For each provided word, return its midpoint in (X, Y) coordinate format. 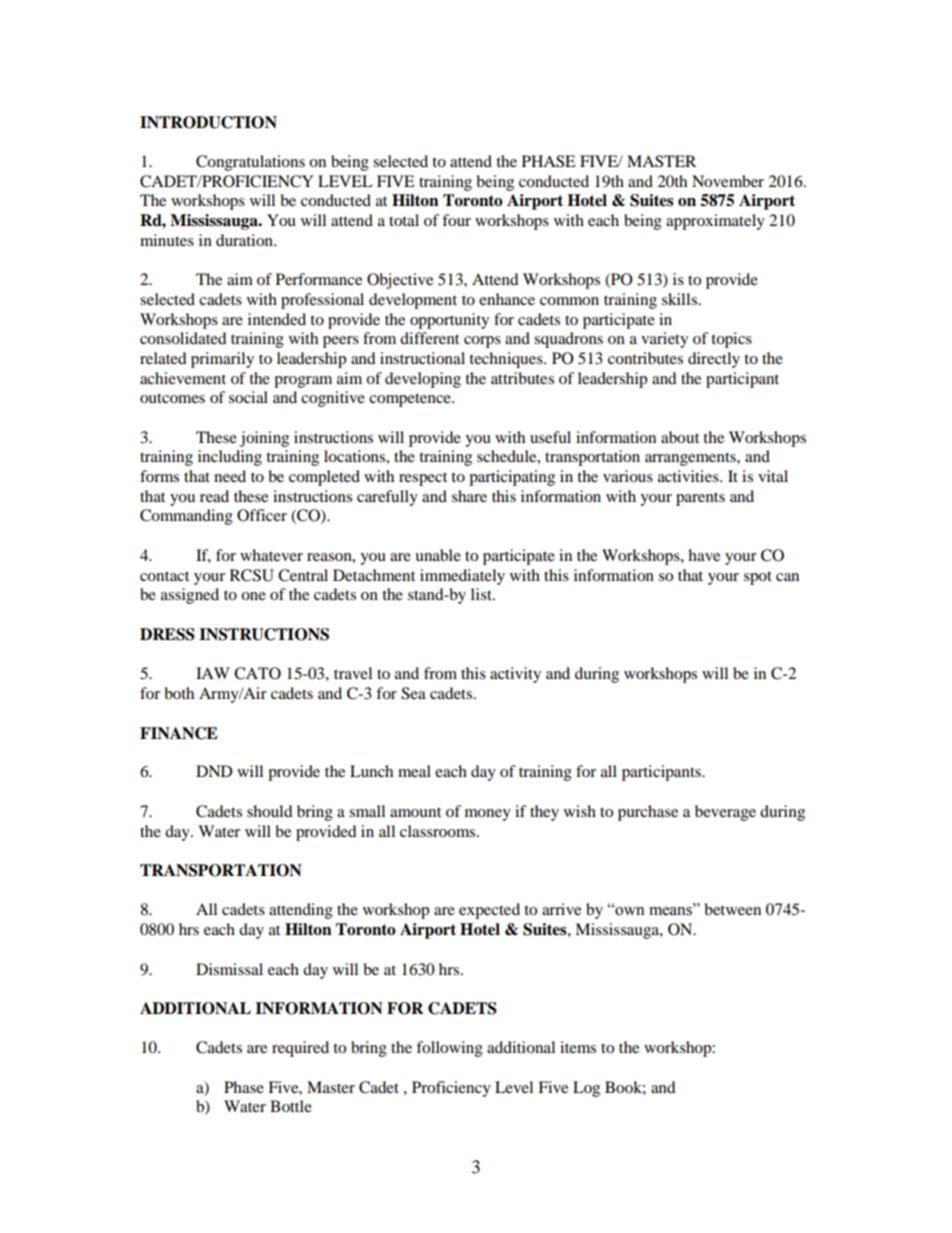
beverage (725, 813)
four (456, 220)
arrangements (691, 459)
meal (414, 771)
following (449, 1049)
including (230, 458)
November (728, 181)
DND (214, 771)
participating (512, 478)
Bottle (291, 1106)
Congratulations (250, 163)
